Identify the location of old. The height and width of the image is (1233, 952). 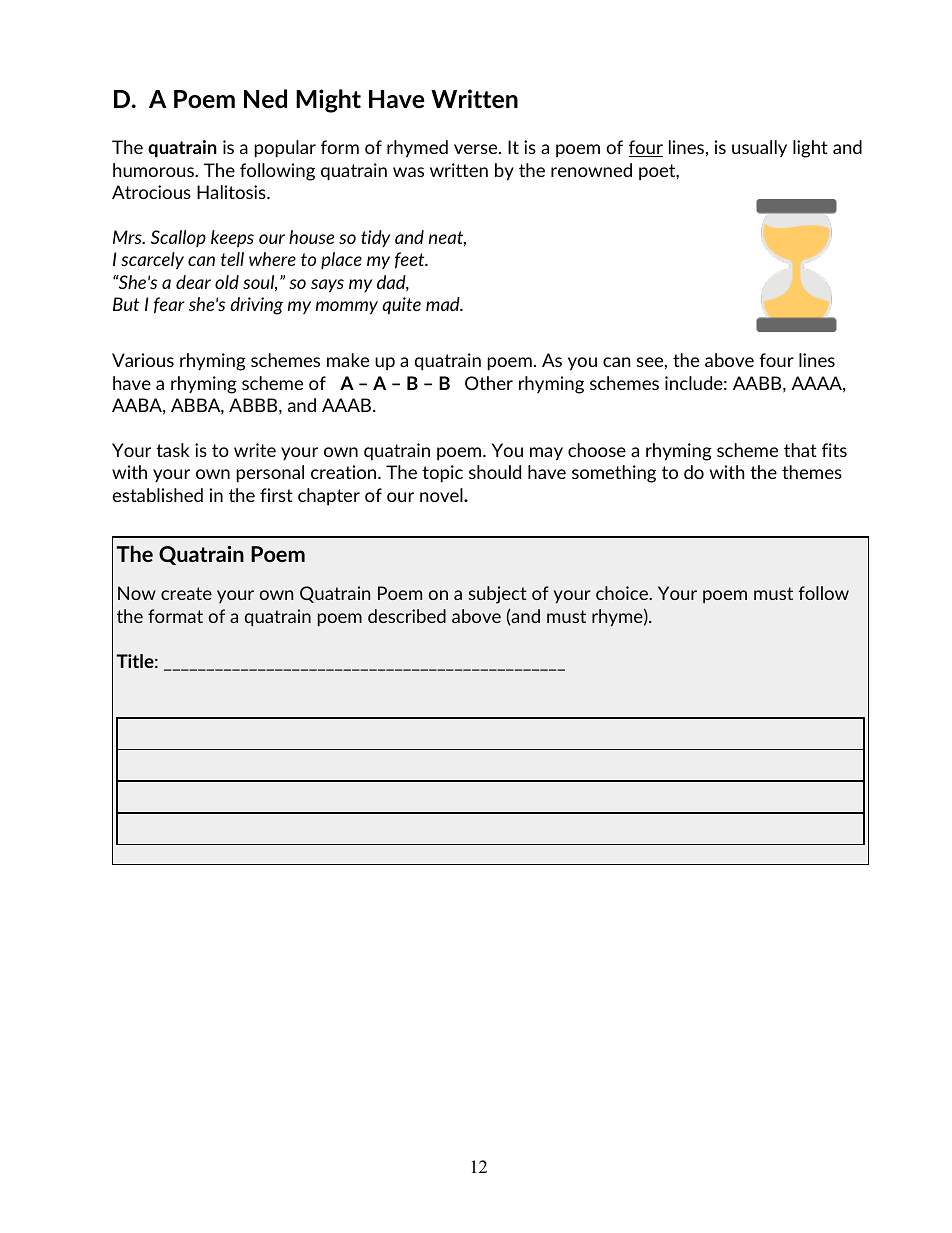
(227, 282).
